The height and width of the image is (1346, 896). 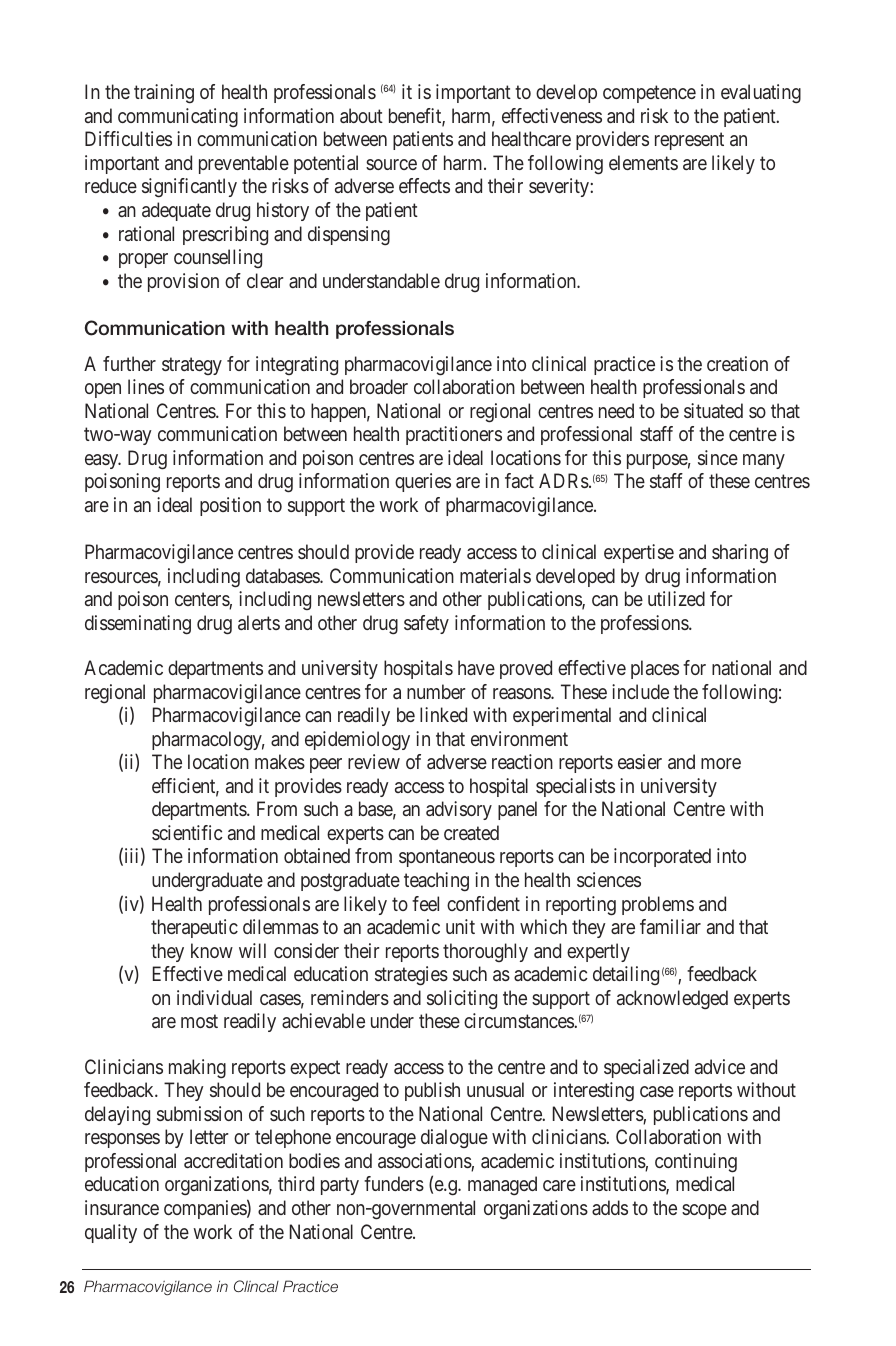 What do you see at coordinates (689, 141) in the image?
I see `represent` at bounding box center [689, 141].
